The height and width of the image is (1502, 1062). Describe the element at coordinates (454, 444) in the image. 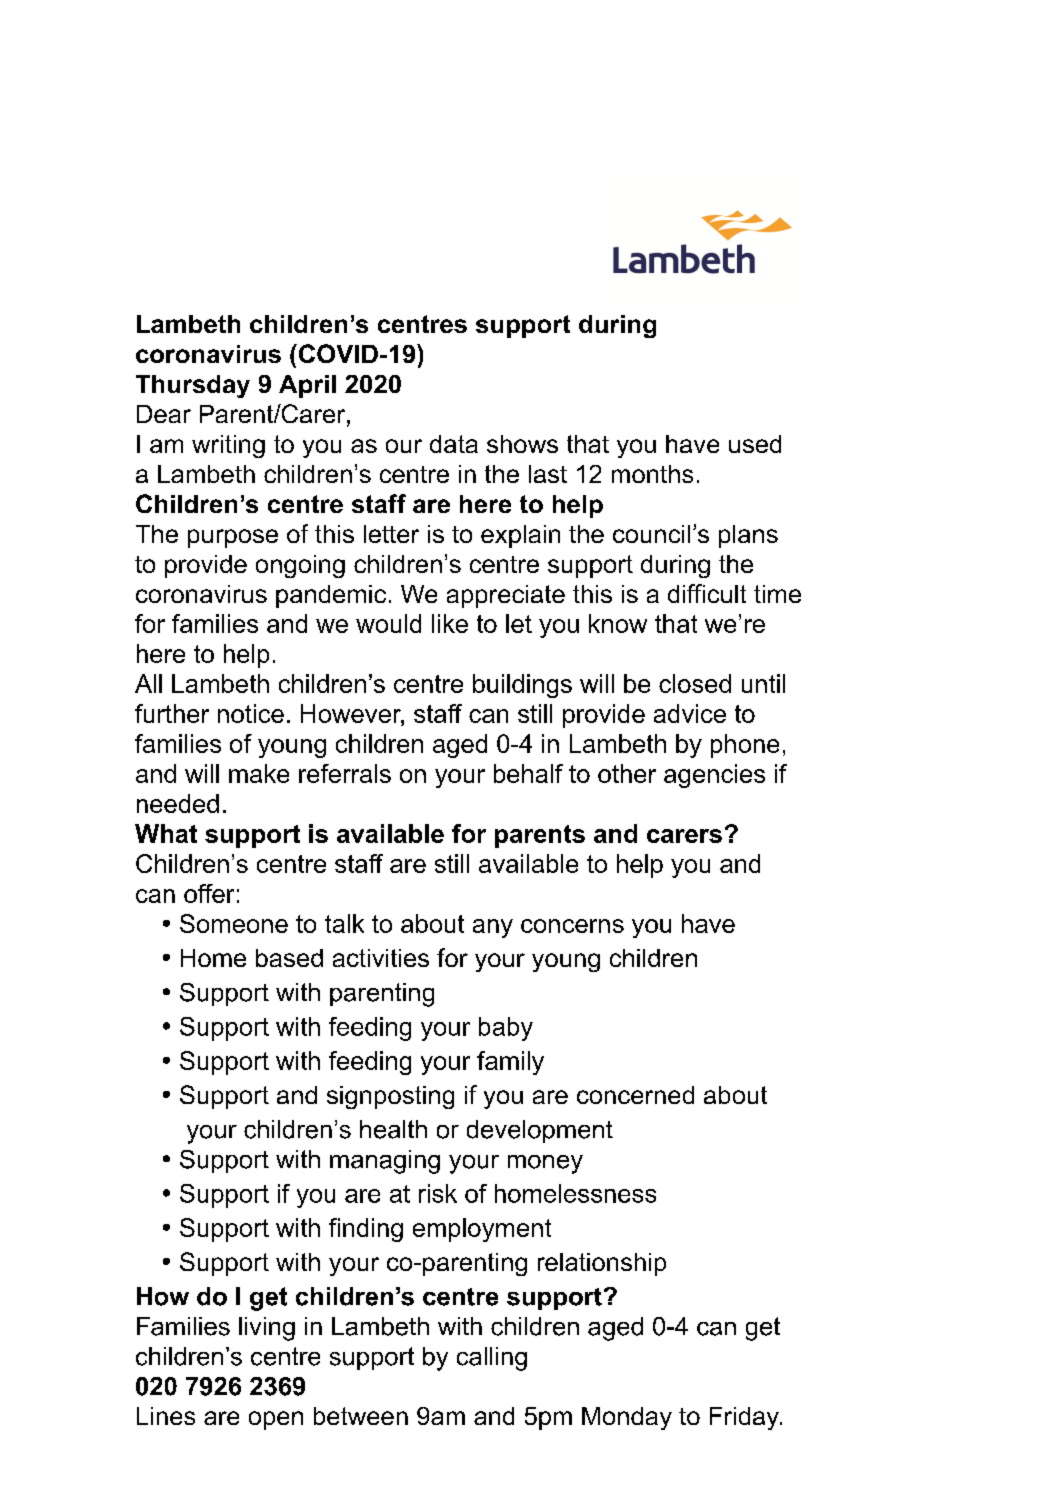

I see `data` at that location.
